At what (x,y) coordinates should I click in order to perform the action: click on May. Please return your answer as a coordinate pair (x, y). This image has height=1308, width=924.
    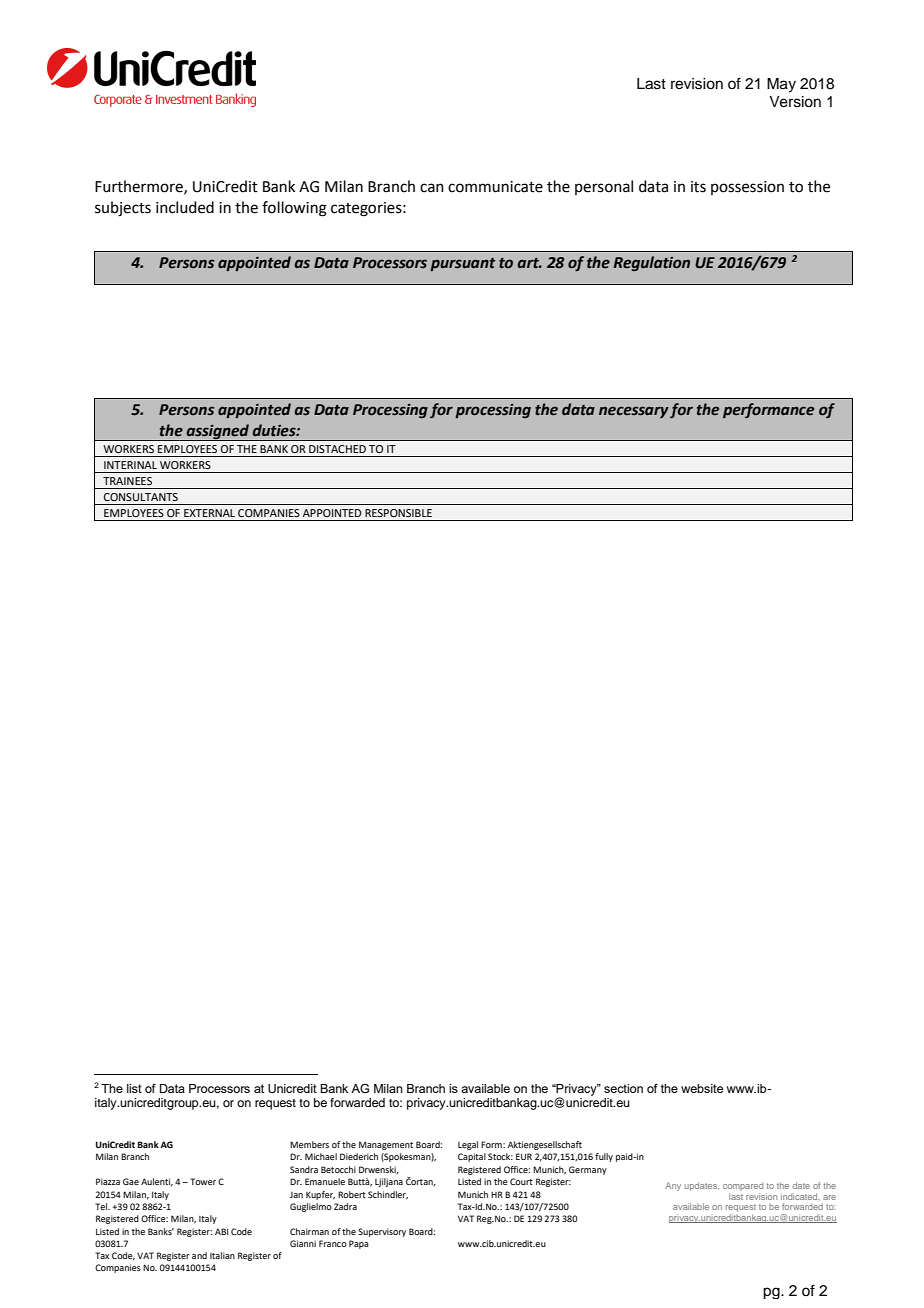
    Looking at the image, I should click on (781, 85).
